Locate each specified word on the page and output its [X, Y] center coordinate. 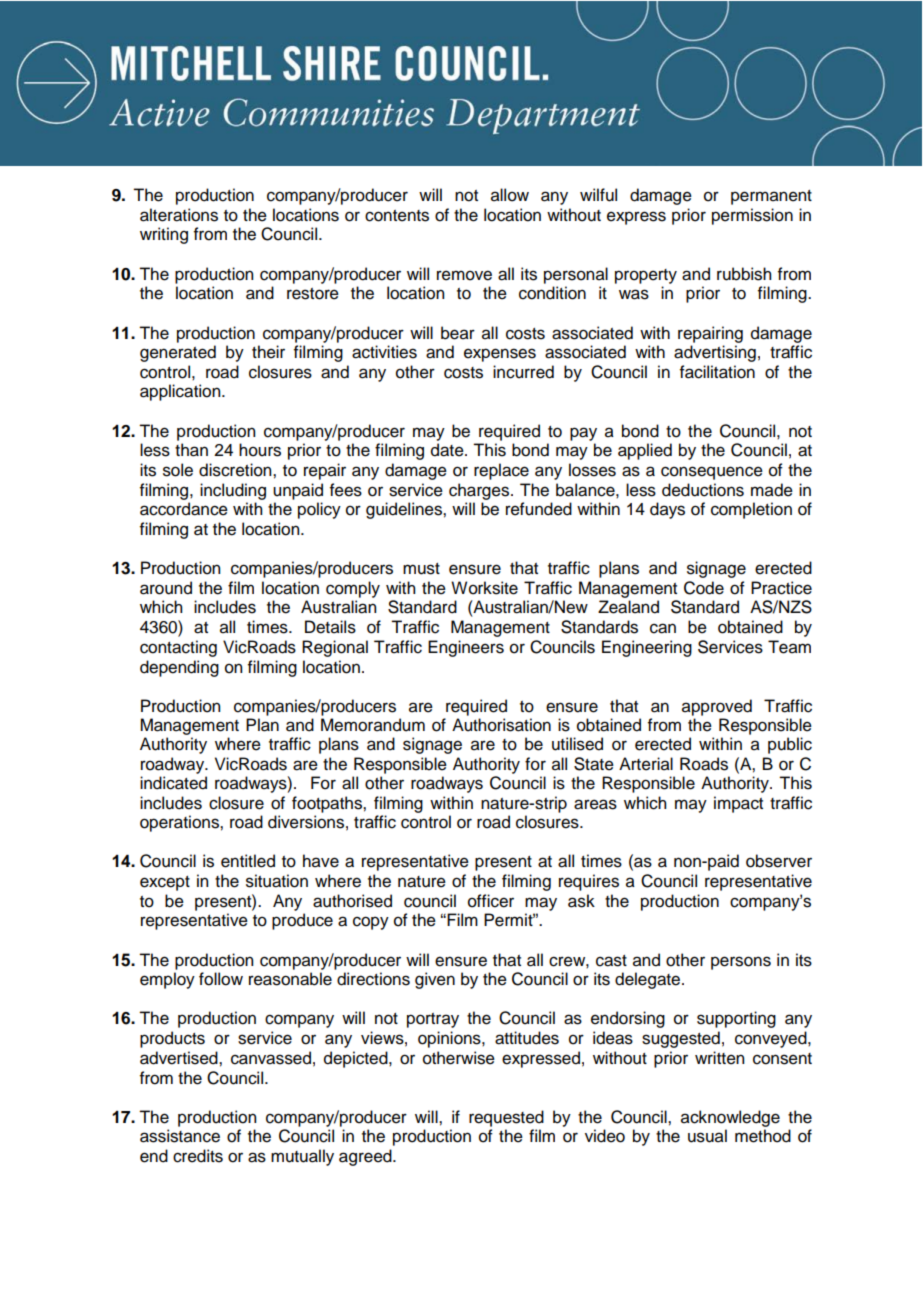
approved [717, 707]
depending [179, 668]
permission [752, 216]
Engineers [466, 648]
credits [198, 1156]
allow [510, 195]
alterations [179, 215]
